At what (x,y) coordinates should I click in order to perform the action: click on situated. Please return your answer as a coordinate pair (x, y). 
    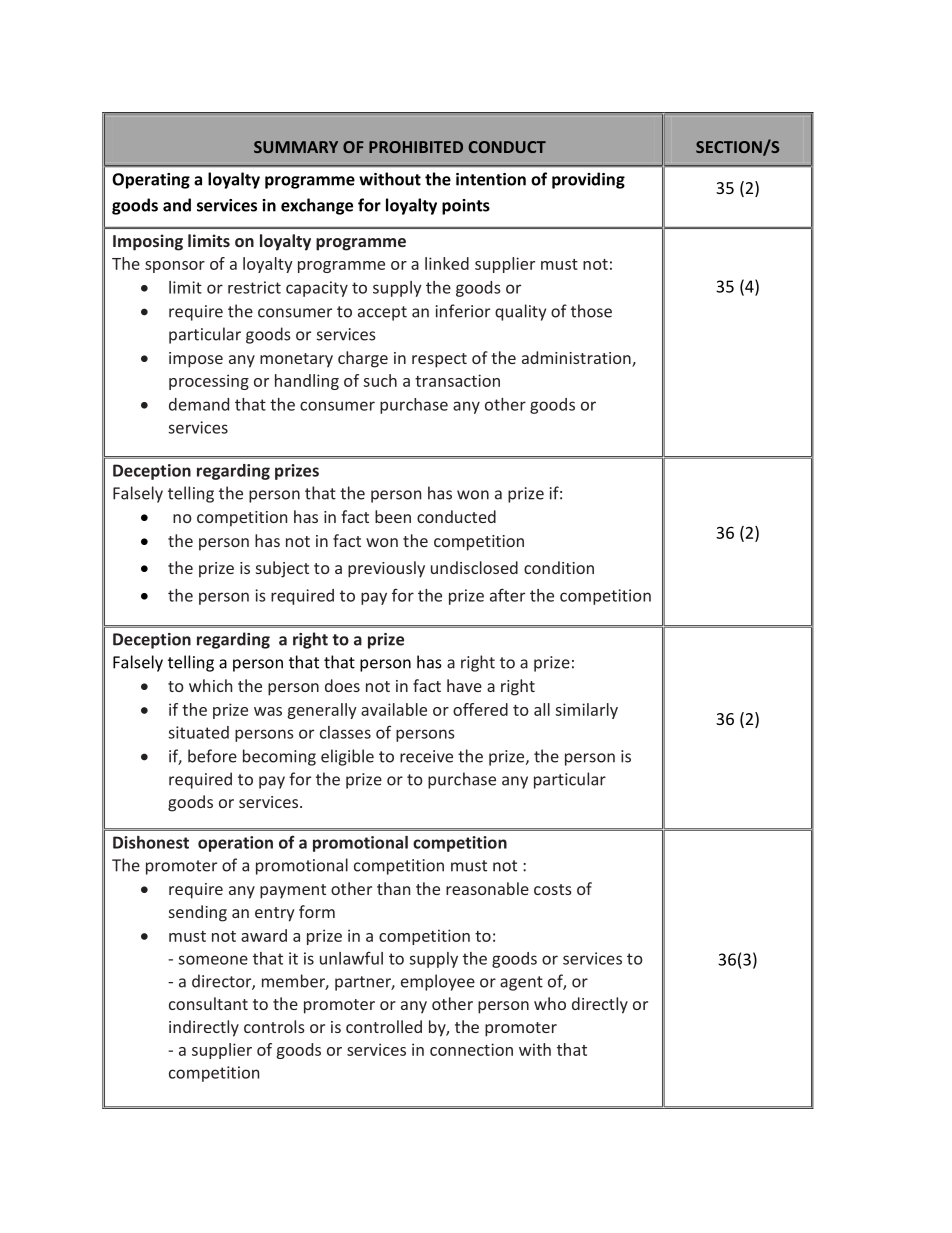
    Looking at the image, I should click on (198, 732).
